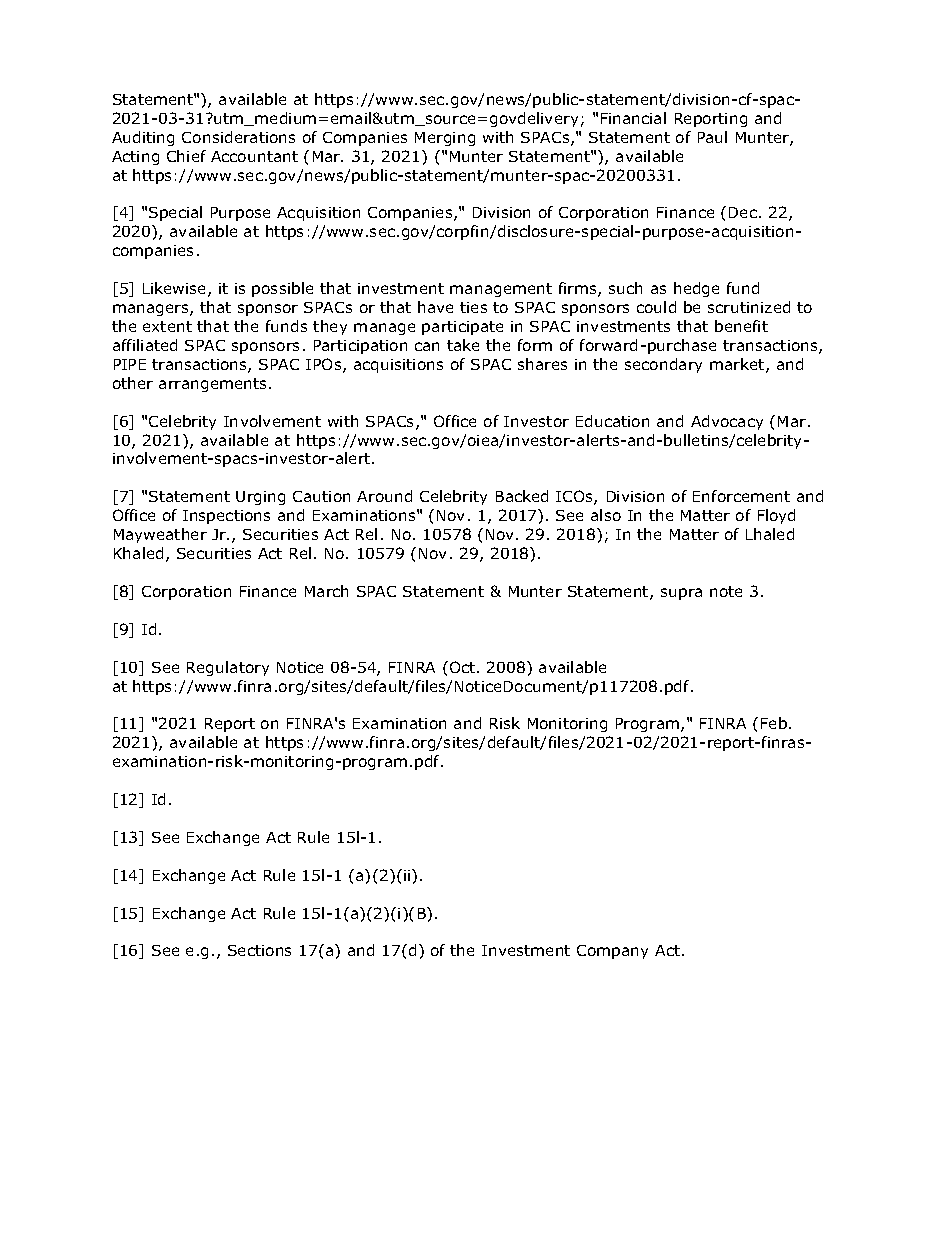  Describe the element at coordinates (464, 667) in the image. I see `Oct` at that location.
